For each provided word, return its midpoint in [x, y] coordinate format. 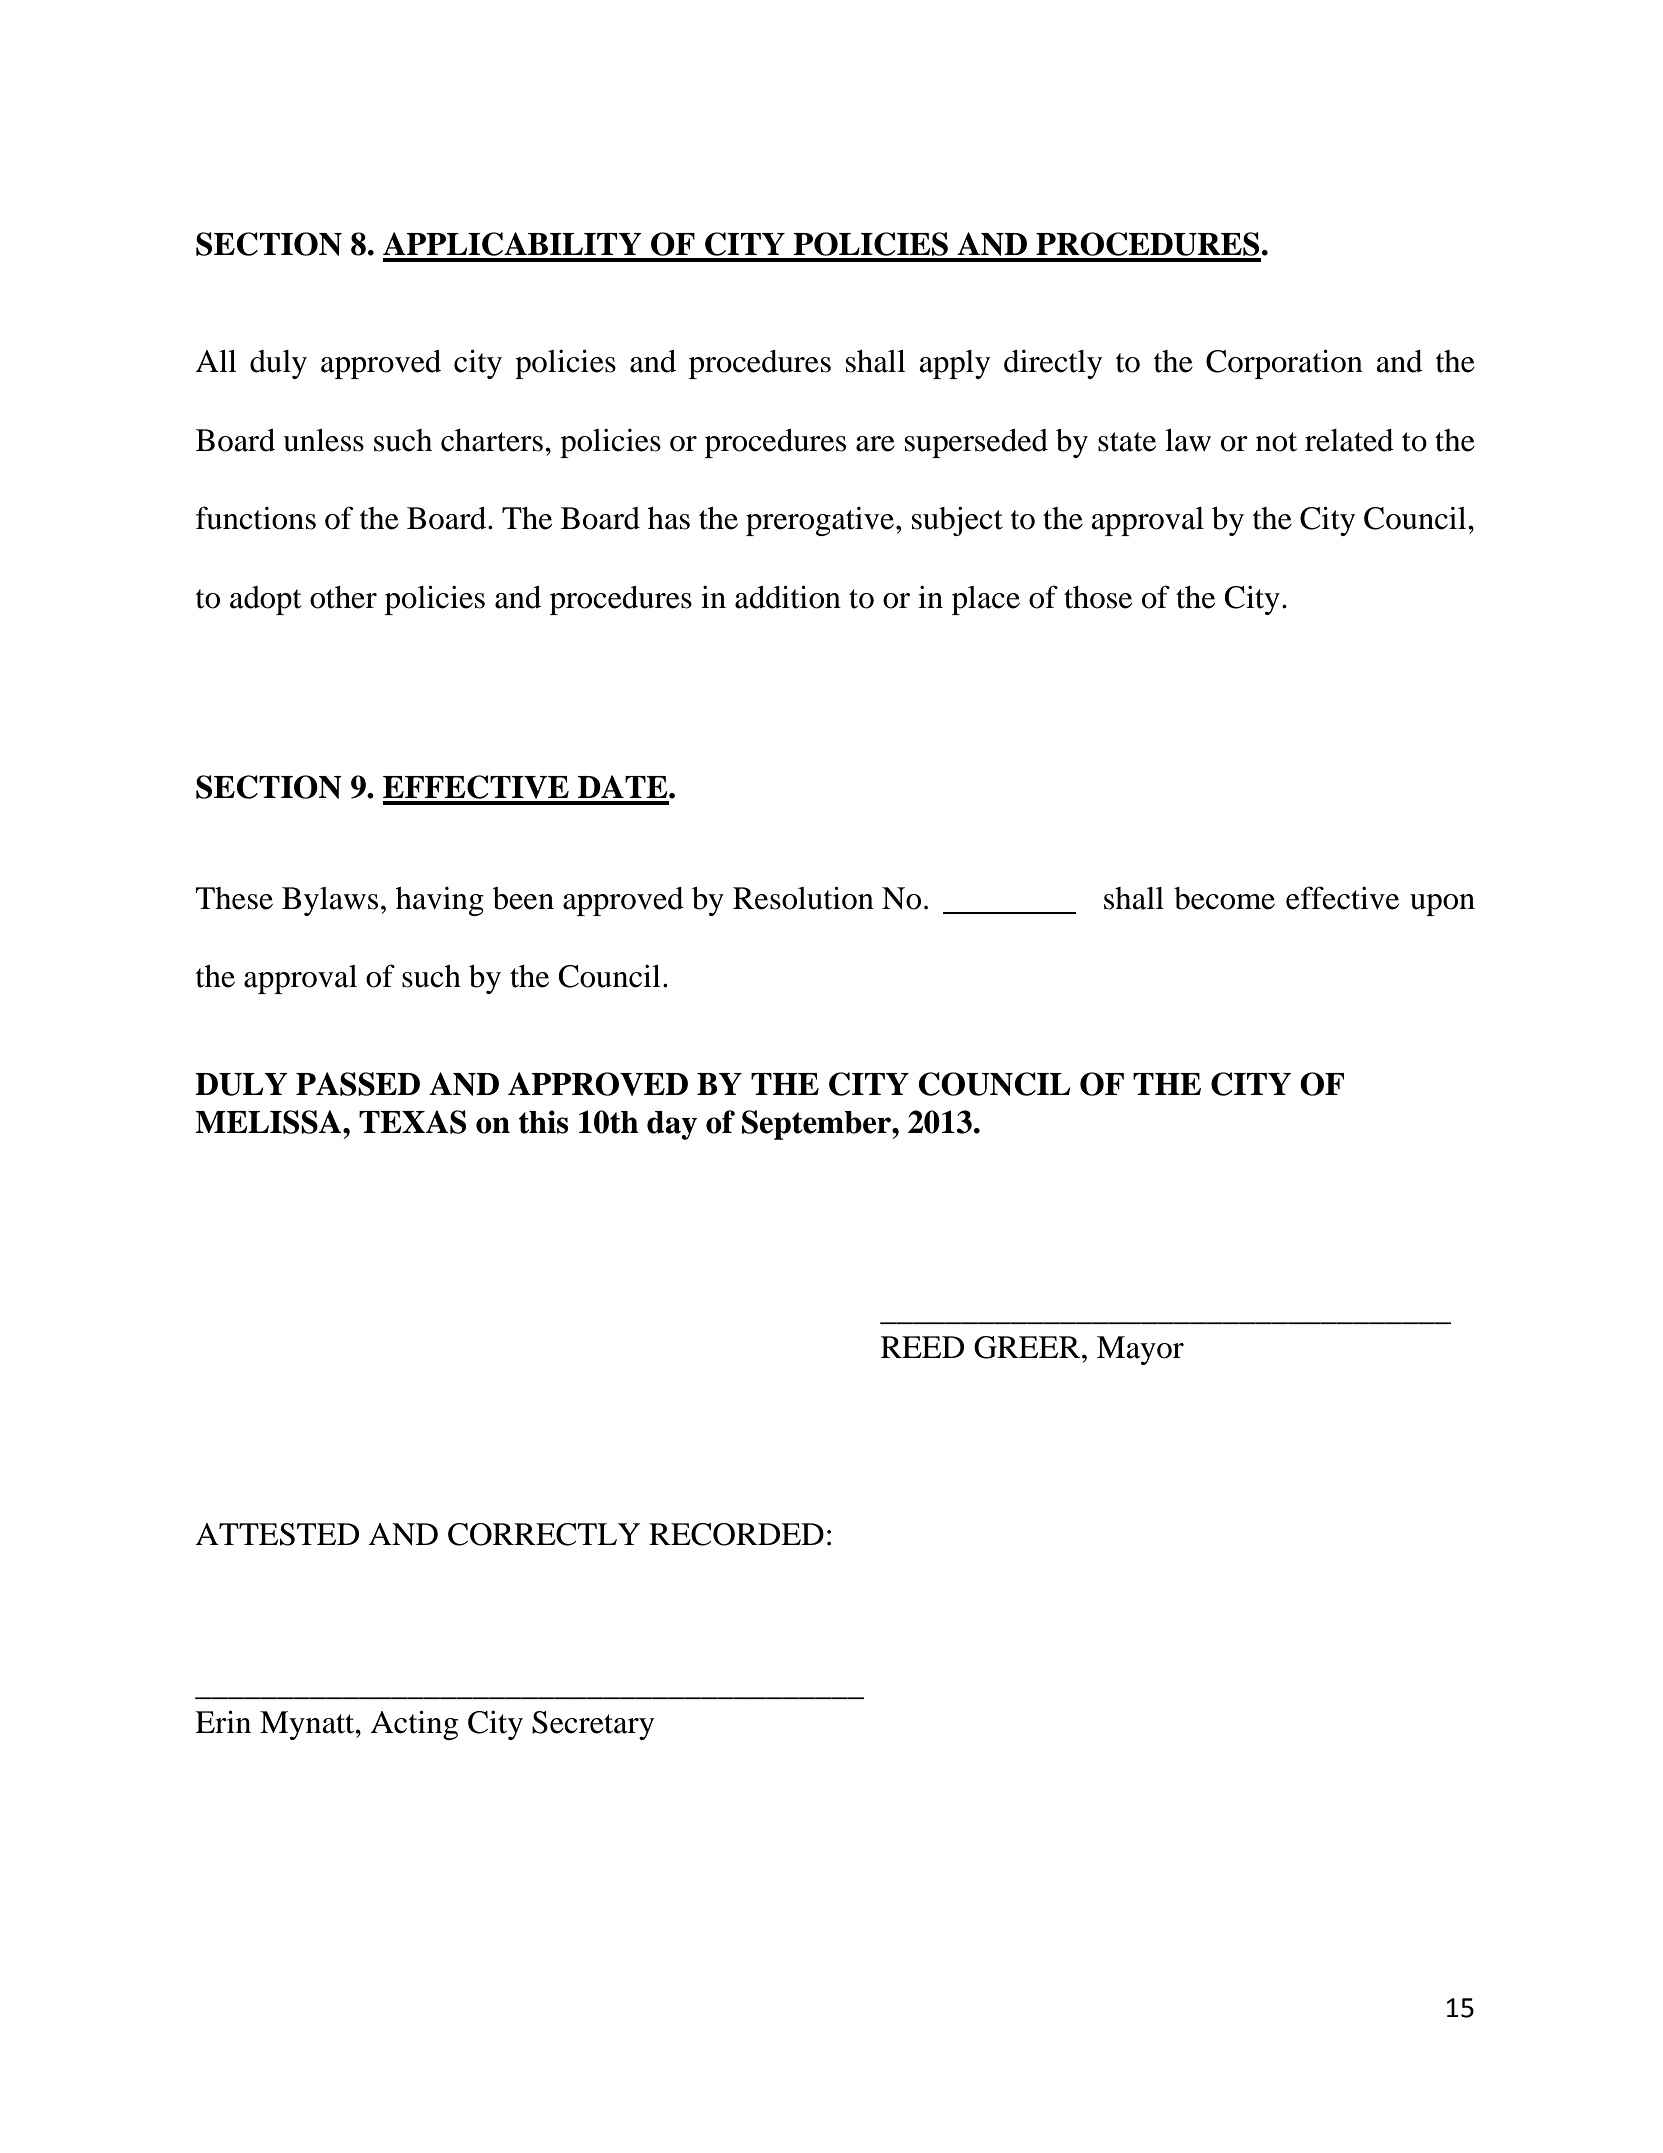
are [875, 444]
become [1224, 898]
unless [323, 440]
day [672, 1125]
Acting [414, 1725]
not [1276, 442]
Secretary [593, 1725]
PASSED [358, 1084]
